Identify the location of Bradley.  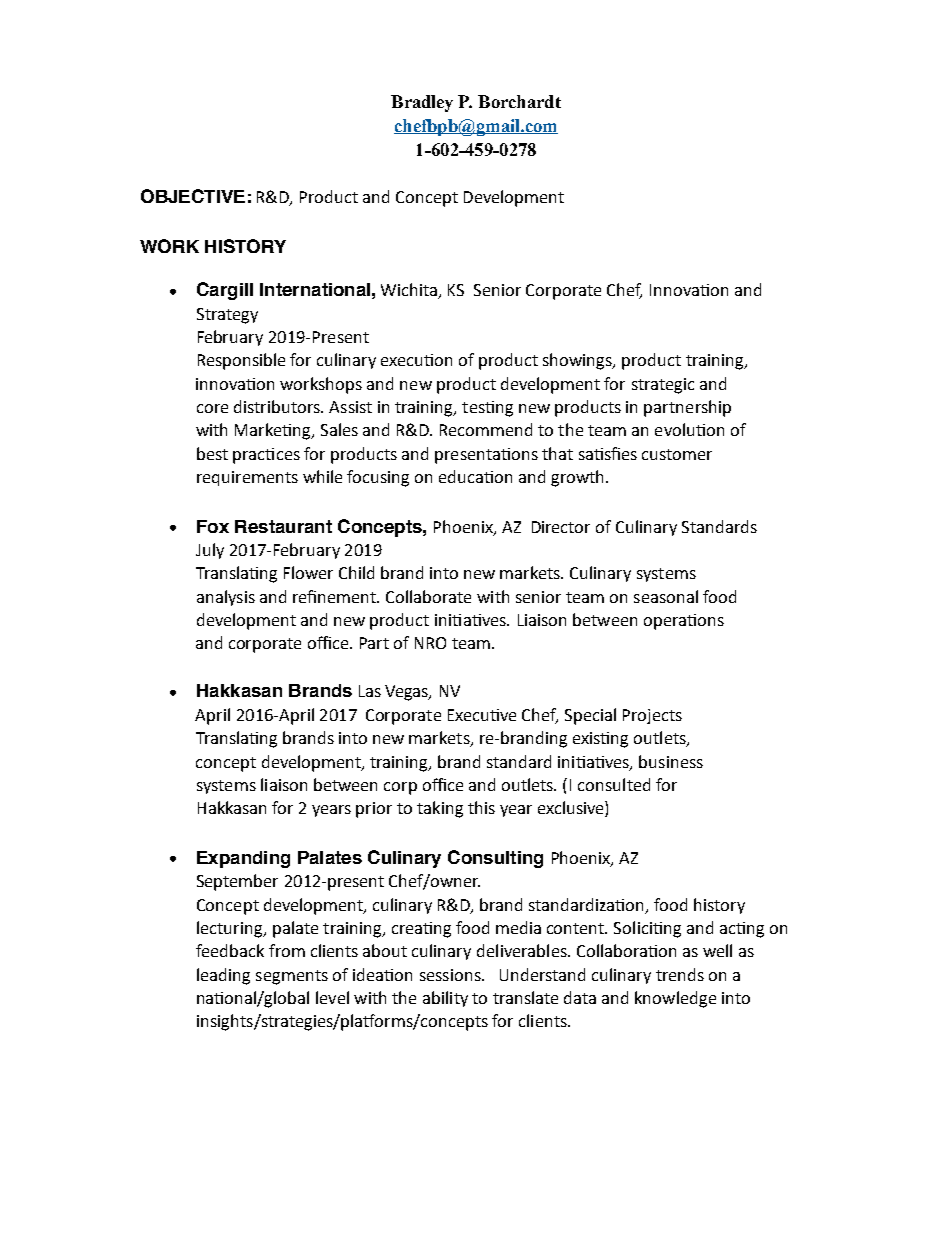
(422, 103).
